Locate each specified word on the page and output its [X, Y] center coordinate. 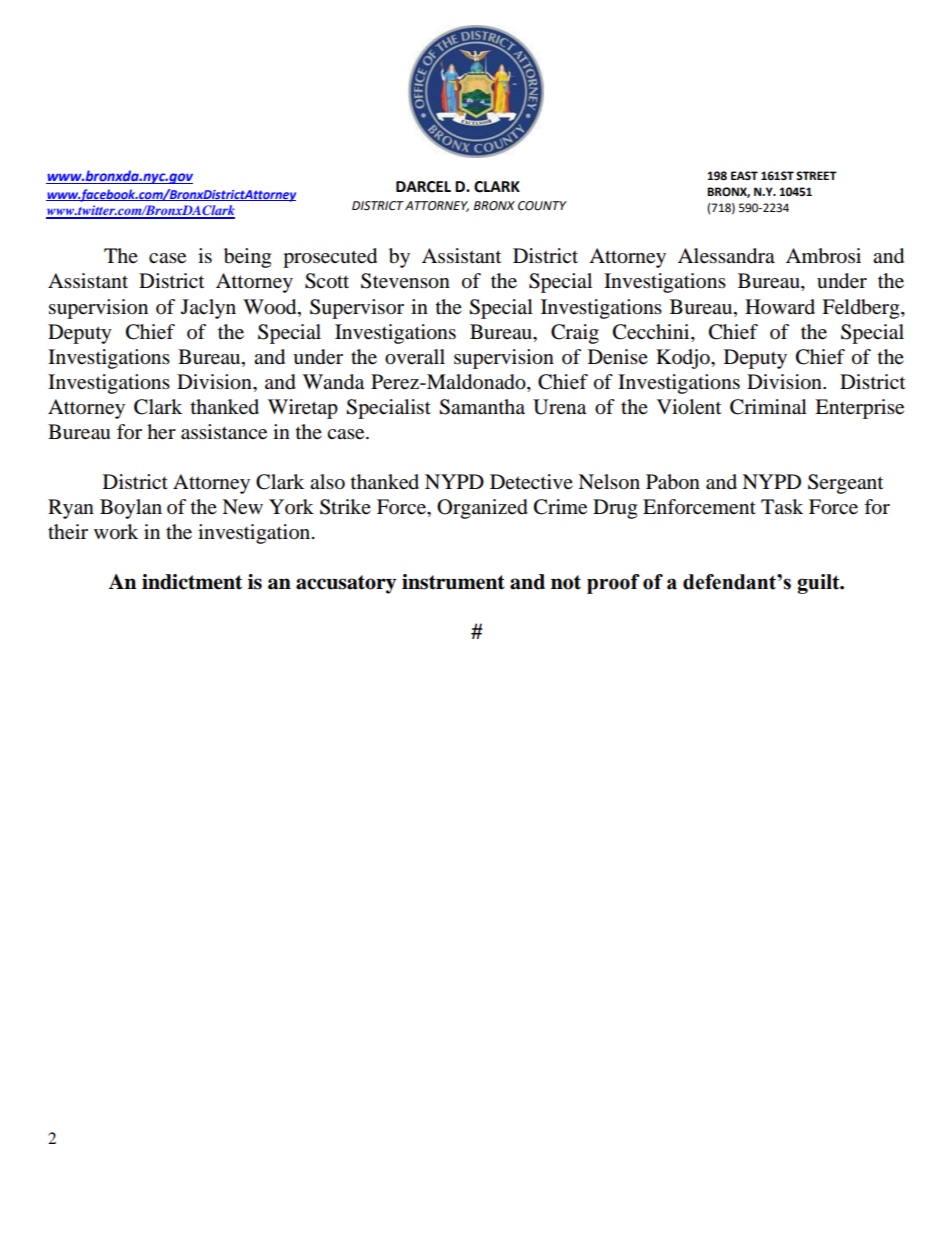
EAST [744, 176]
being [247, 258]
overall [415, 357]
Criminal [768, 407]
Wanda [333, 382]
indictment [192, 582]
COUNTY [542, 206]
